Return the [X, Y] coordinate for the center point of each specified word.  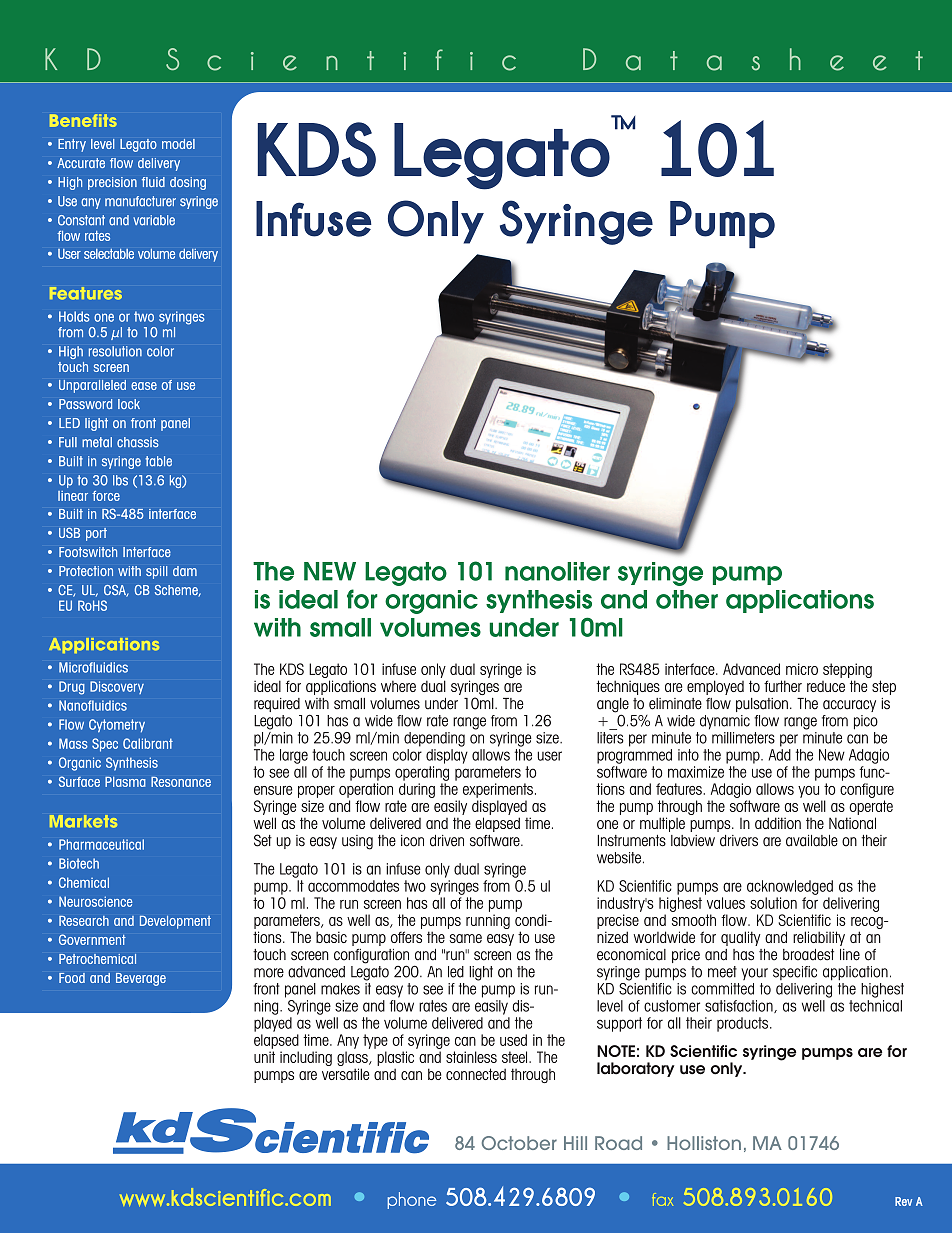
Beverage [141, 979]
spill [156, 572]
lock [129, 404]
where [398, 686]
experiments [498, 790]
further [783, 686]
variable [154, 220]
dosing [188, 183]
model [178, 144]
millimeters [743, 738]
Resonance [181, 782]
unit [264, 1057]
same [466, 938]
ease [144, 386]
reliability [819, 938]
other [687, 599]
